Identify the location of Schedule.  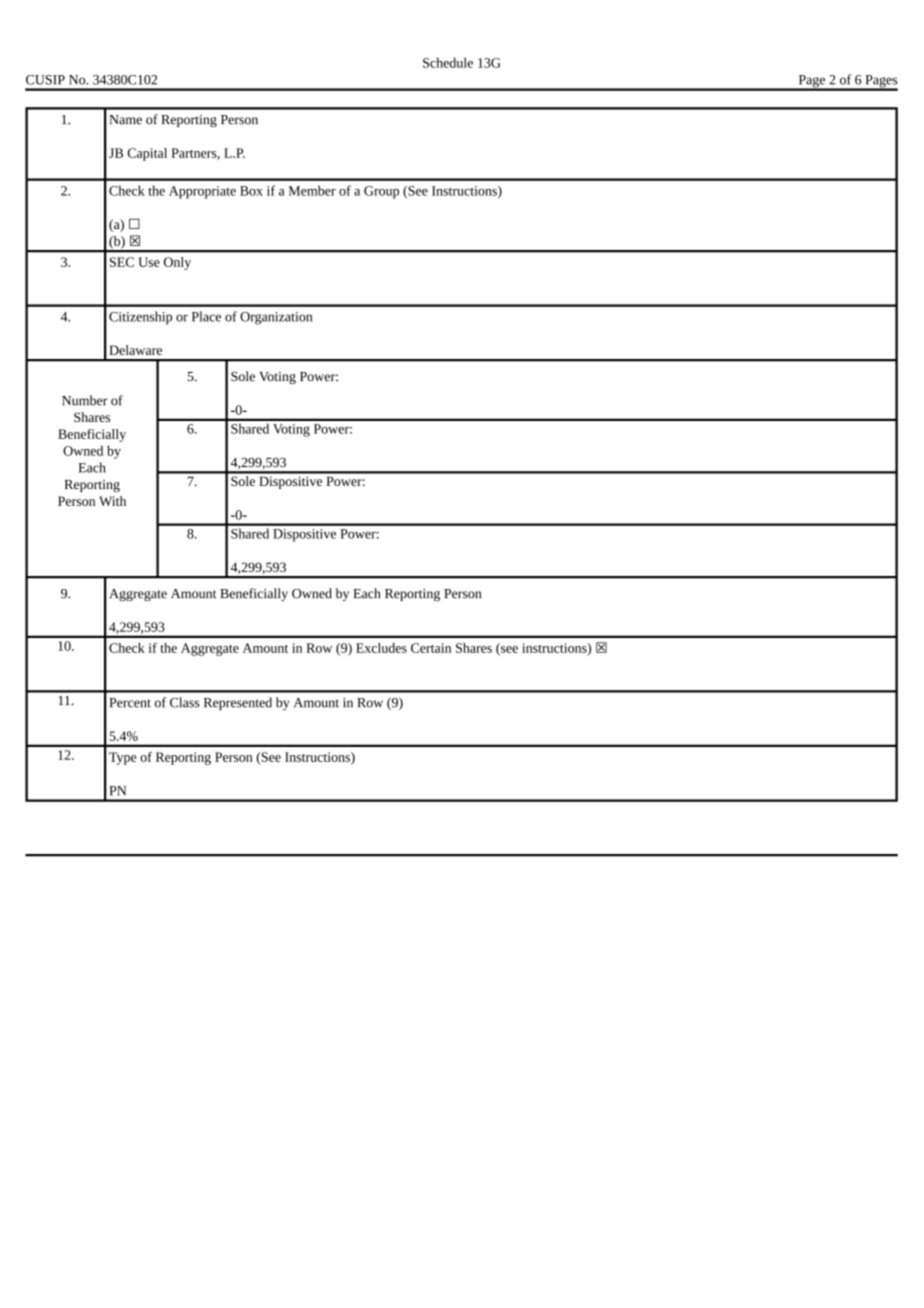
(448, 62).
